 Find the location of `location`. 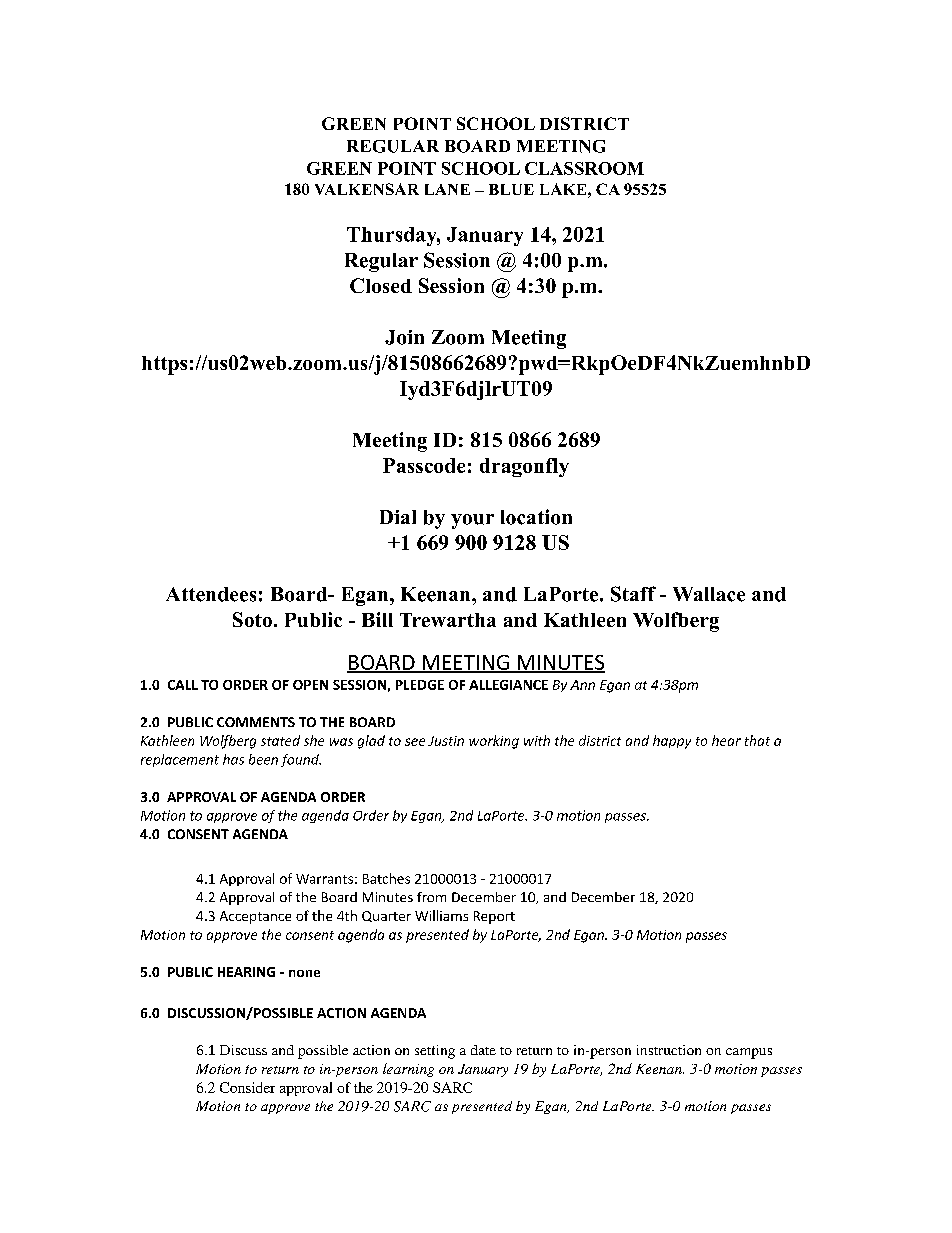

location is located at coordinates (536, 517).
